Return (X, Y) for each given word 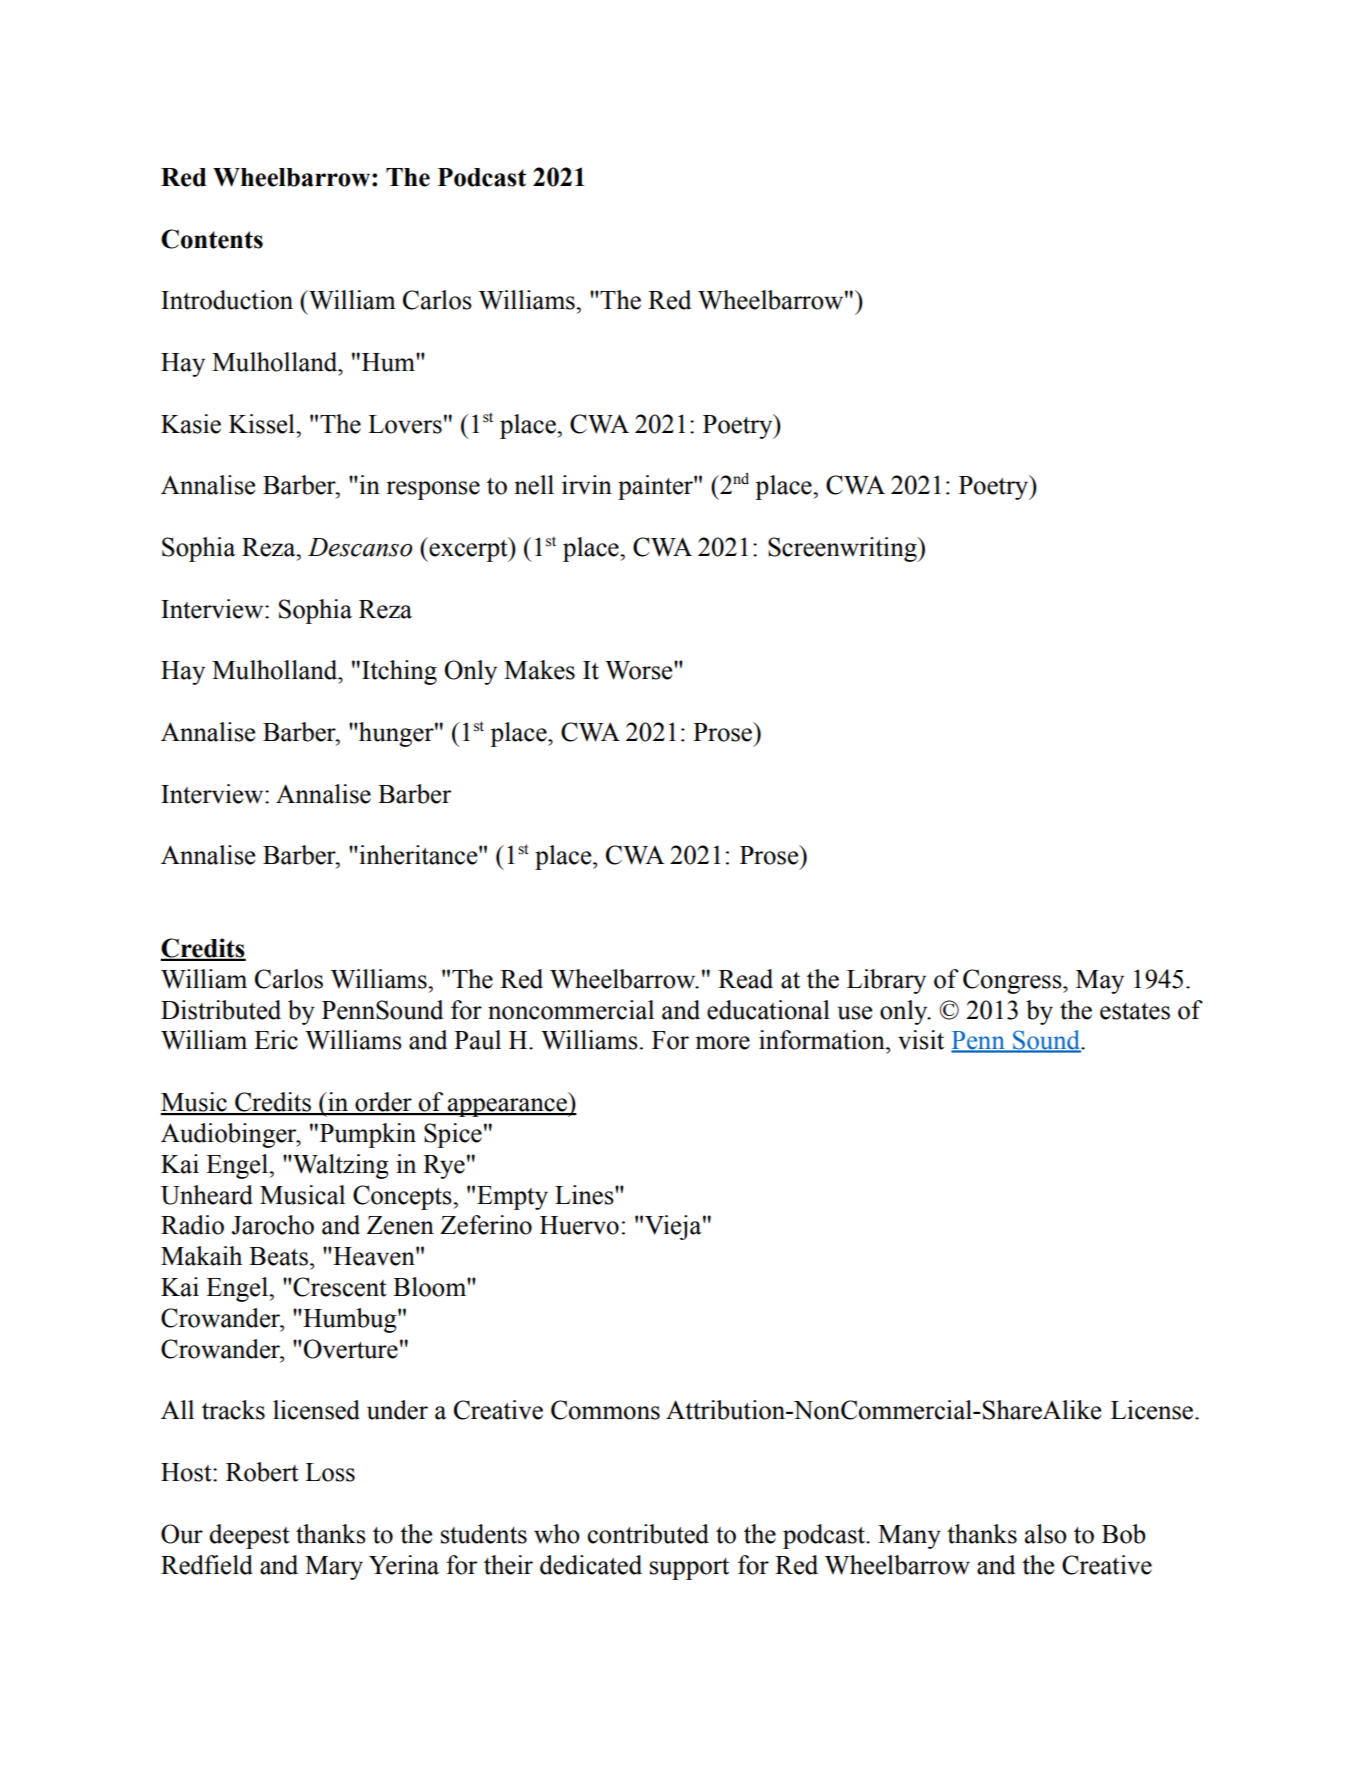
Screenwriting (843, 549)
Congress (1013, 981)
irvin (587, 485)
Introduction (227, 300)
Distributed (221, 1010)
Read (745, 979)
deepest (249, 1536)
